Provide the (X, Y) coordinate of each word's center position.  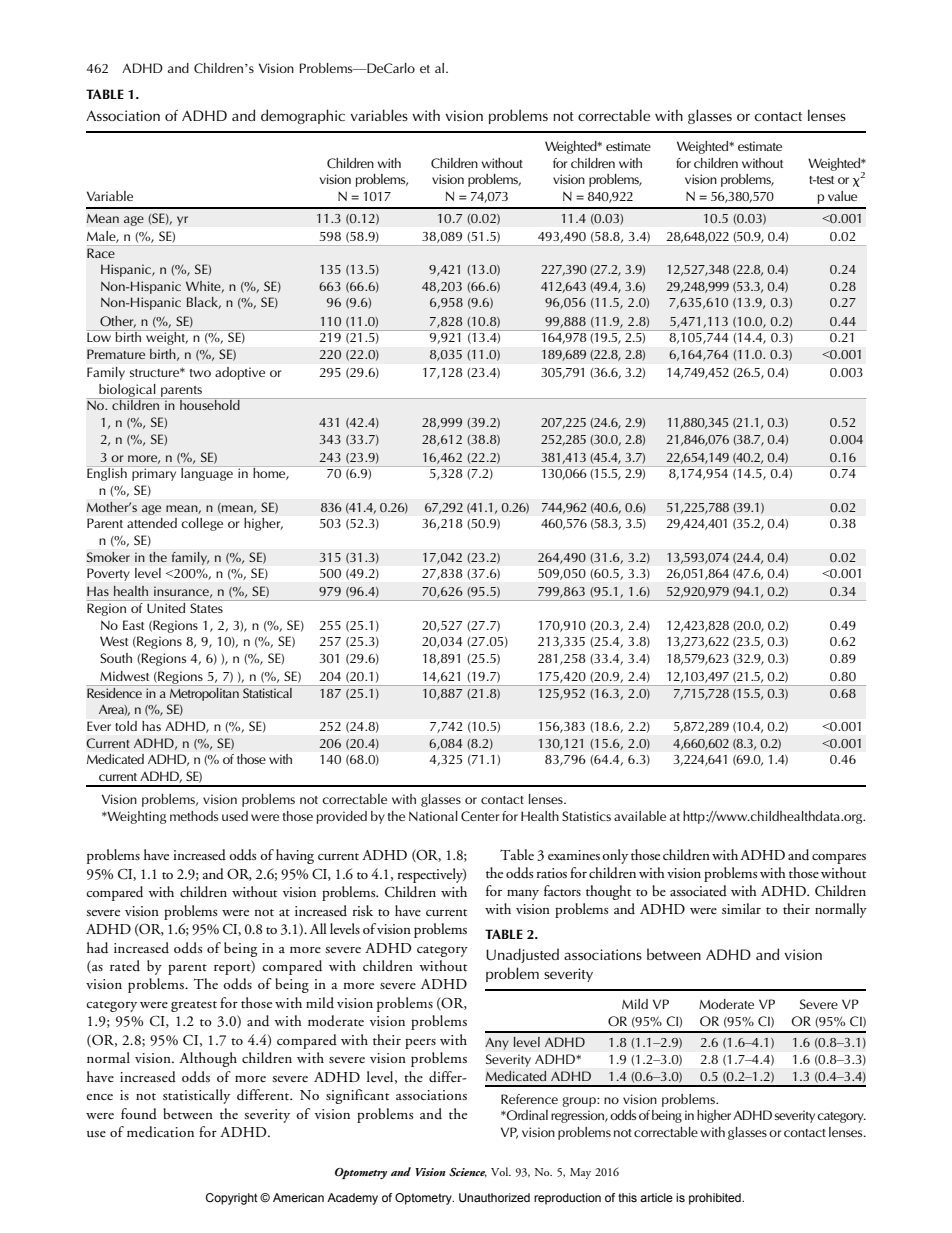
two (200, 373)
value (842, 196)
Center (480, 816)
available (640, 816)
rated (125, 965)
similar (741, 908)
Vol (501, 1171)
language (207, 473)
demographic (303, 116)
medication (160, 1131)
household (210, 404)
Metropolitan (204, 693)
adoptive (240, 373)
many (523, 895)
